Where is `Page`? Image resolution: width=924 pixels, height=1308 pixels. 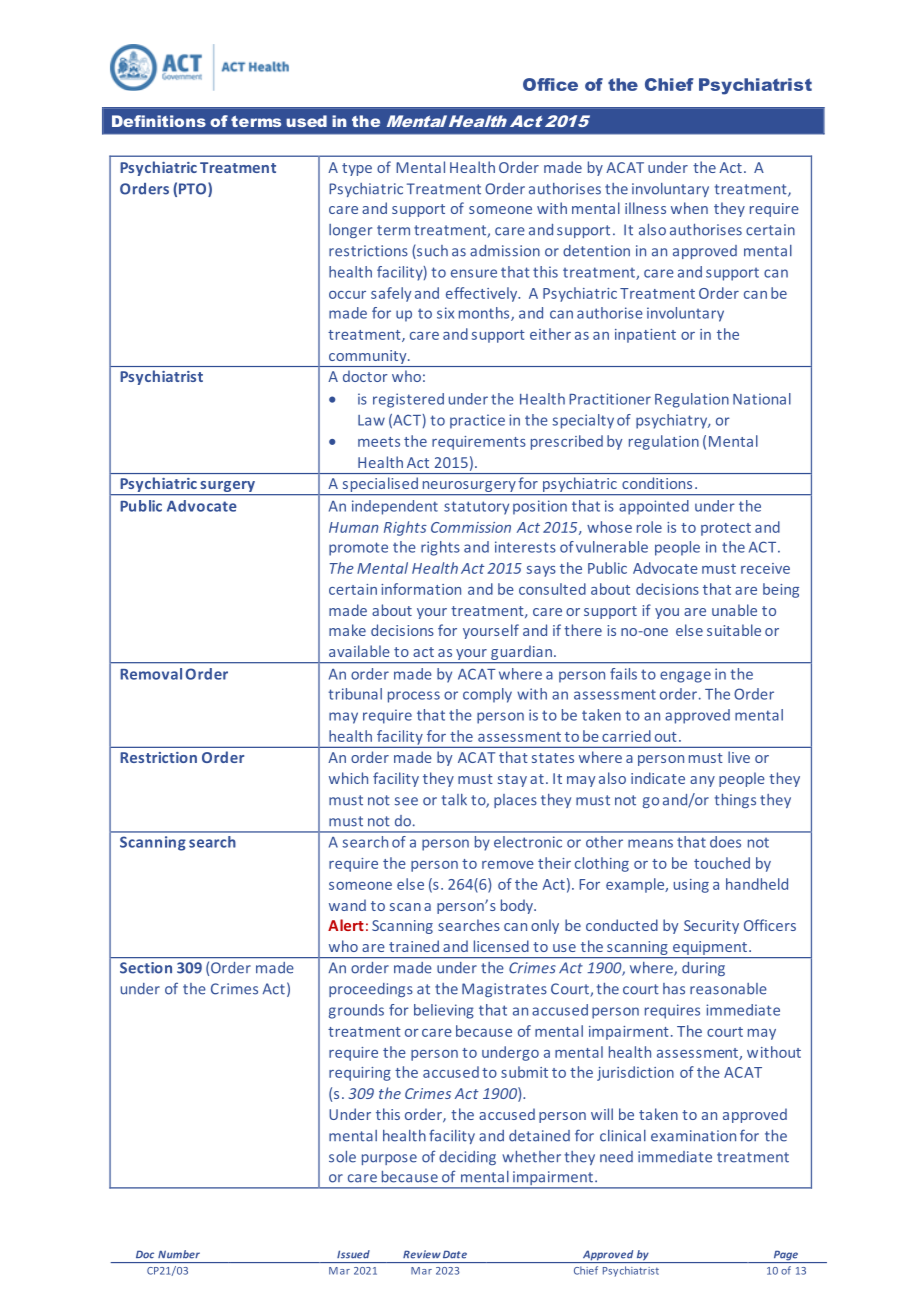
Page is located at coordinates (785, 1256).
